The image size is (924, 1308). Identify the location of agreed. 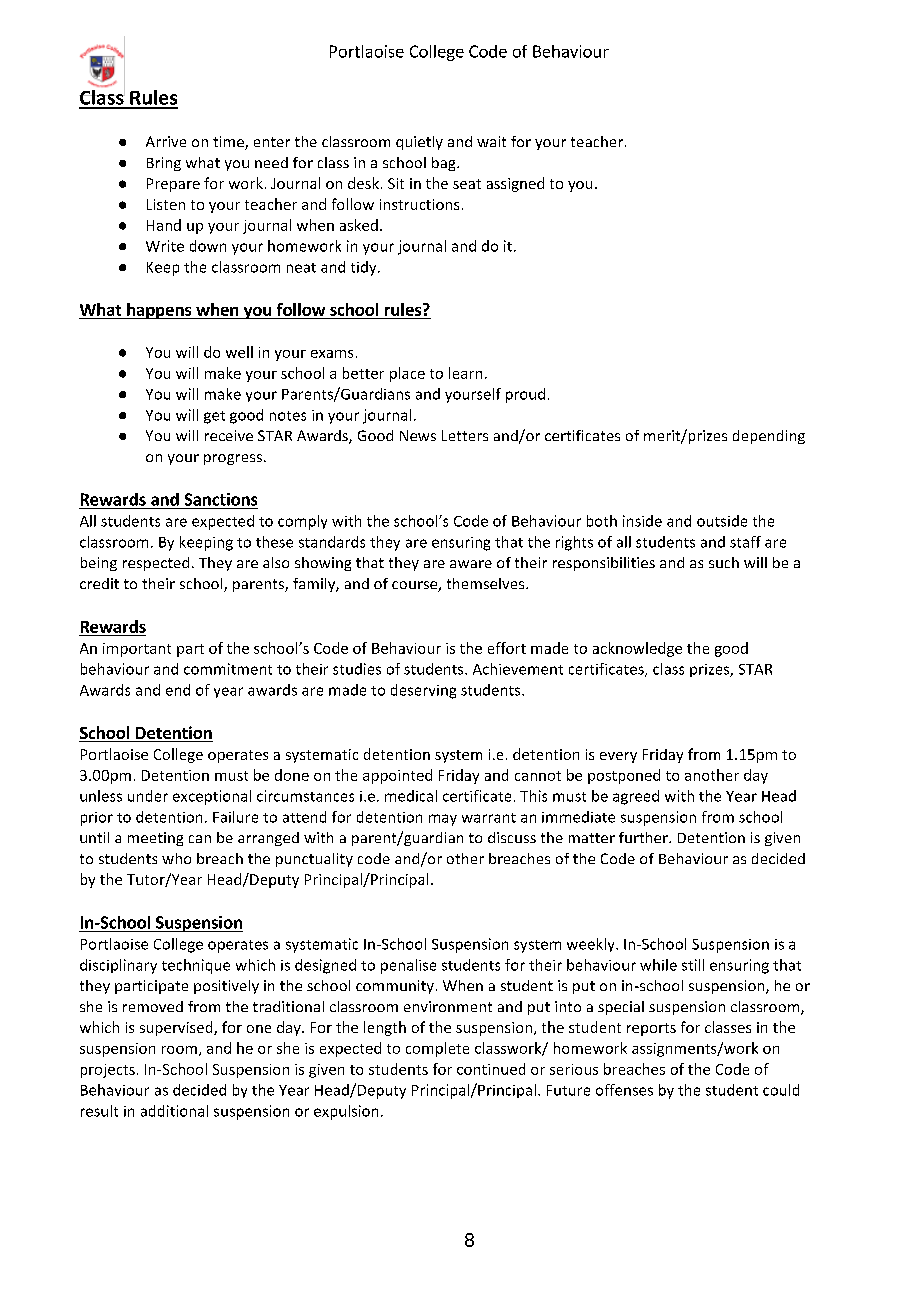
(636, 797).
